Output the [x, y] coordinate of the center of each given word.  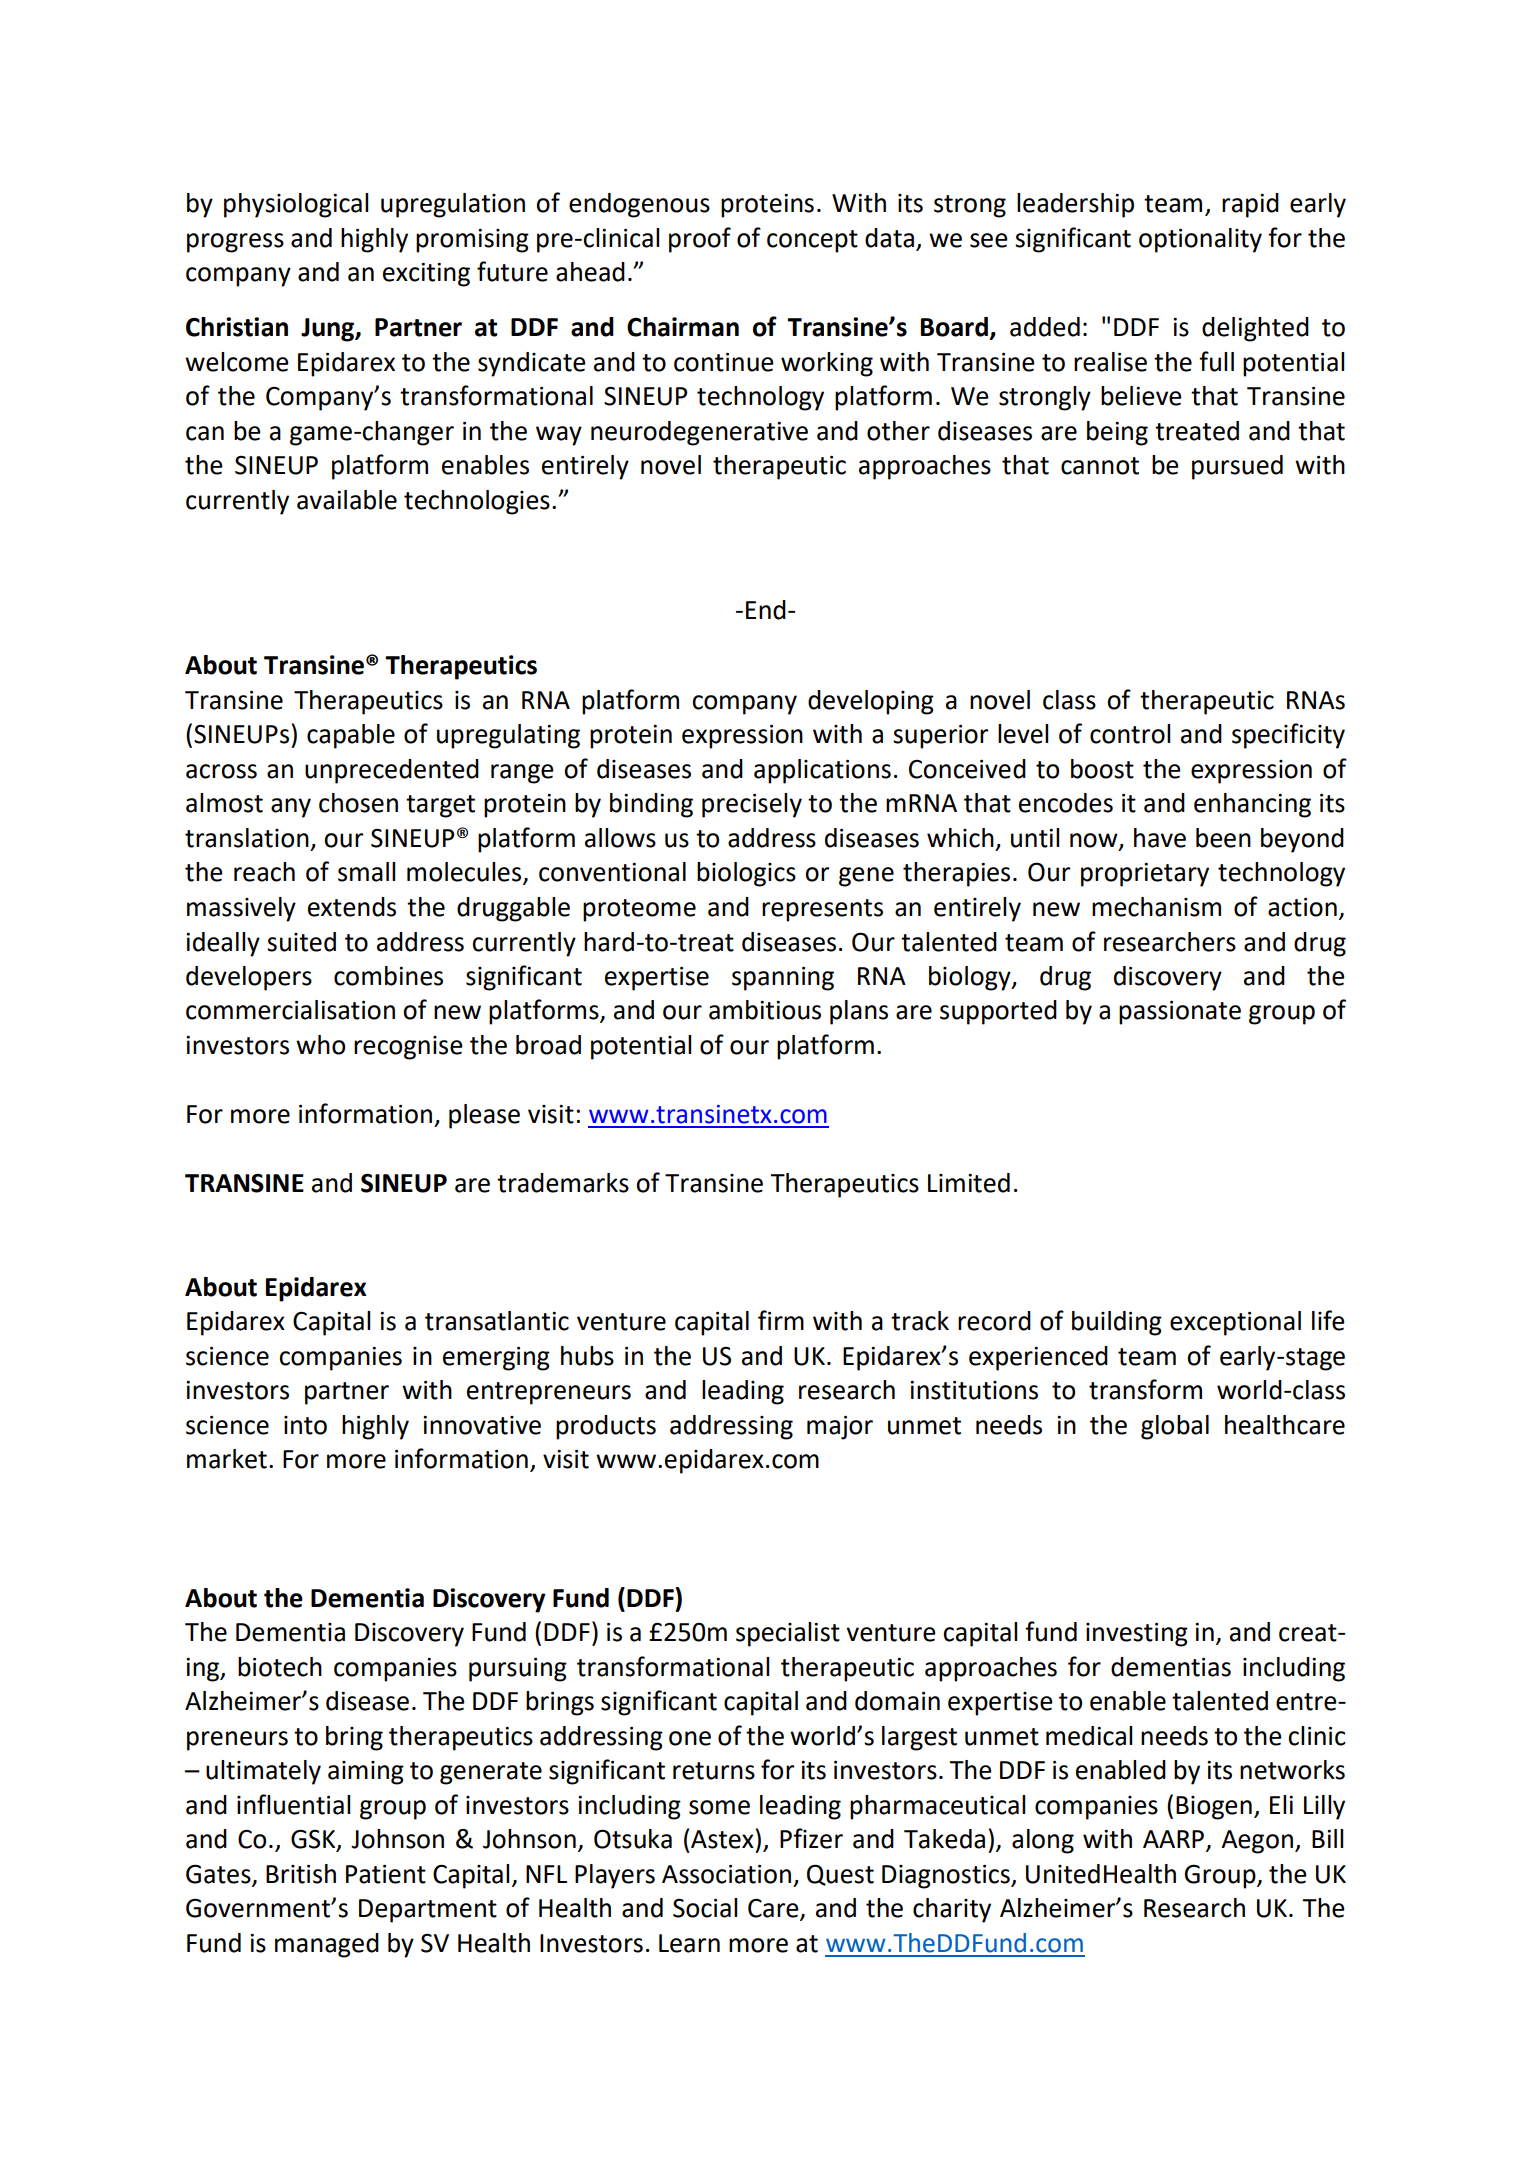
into [305, 1425]
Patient [386, 1874]
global [1175, 1427]
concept [812, 241]
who [320, 1045]
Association [726, 1874]
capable [351, 736]
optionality [1200, 240]
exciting [426, 275]
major [840, 1428]
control [1130, 734]
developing [871, 702]
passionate [1180, 1013]
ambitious [765, 1010]
